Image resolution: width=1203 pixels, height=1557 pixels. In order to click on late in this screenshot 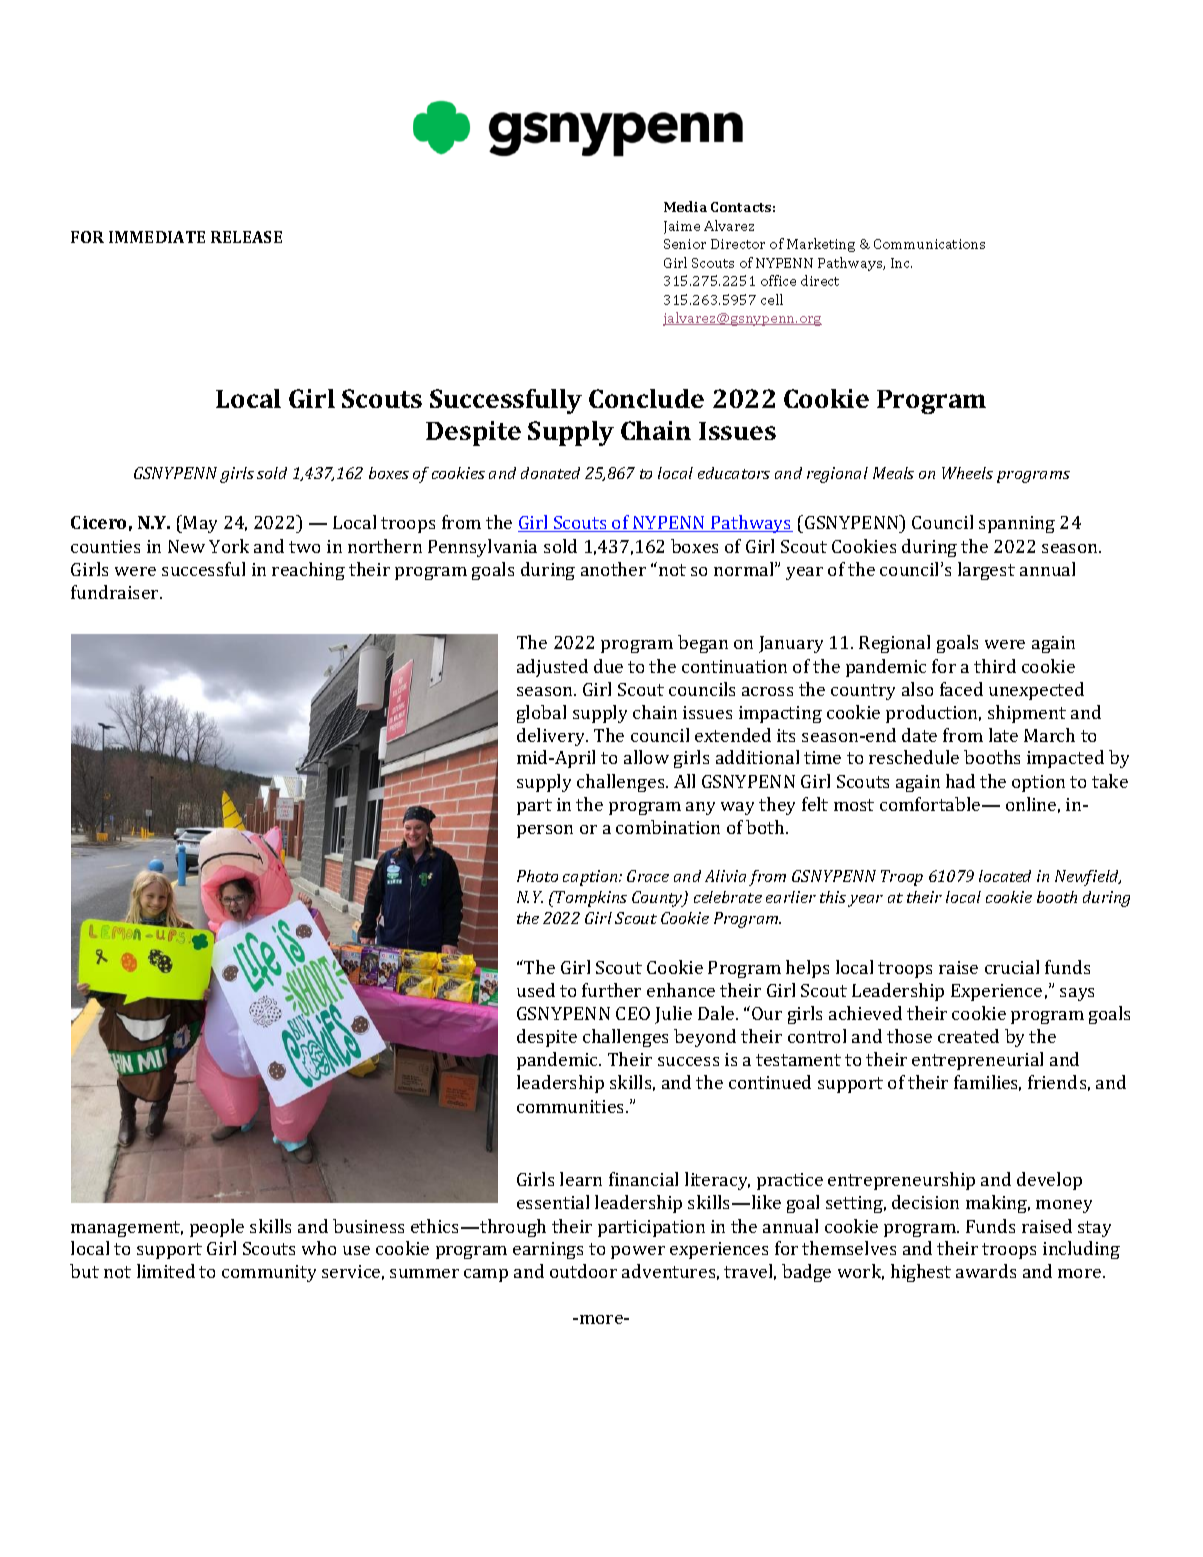, I will do `click(1003, 735)`.
